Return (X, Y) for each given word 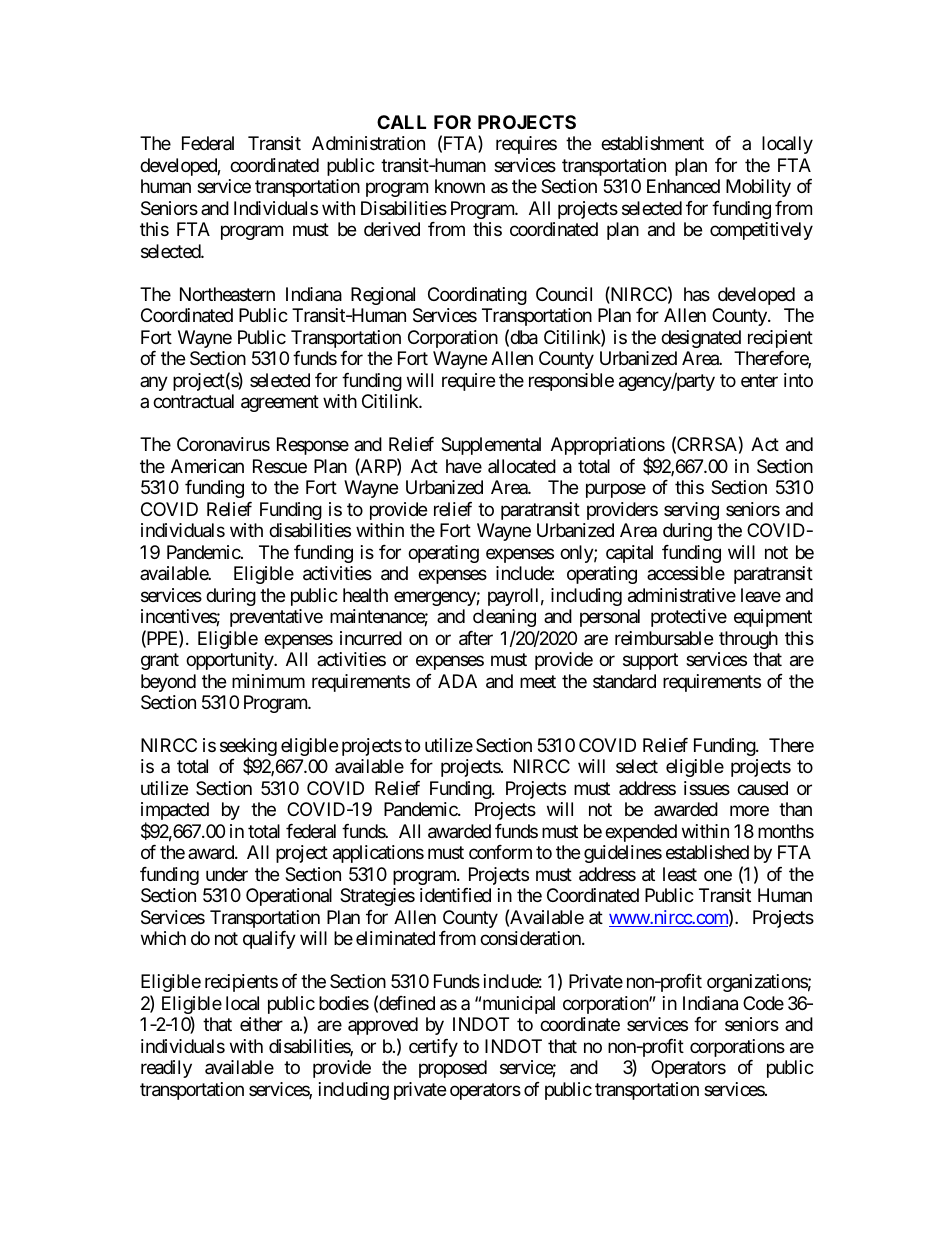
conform (500, 852)
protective (689, 618)
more (749, 811)
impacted (175, 812)
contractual (193, 401)
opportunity (230, 661)
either (261, 1024)
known (460, 186)
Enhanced (683, 186)
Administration (368, 143)
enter (759, 380)
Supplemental (491, 446)
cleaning (504, 618)
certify (433, 1048)
